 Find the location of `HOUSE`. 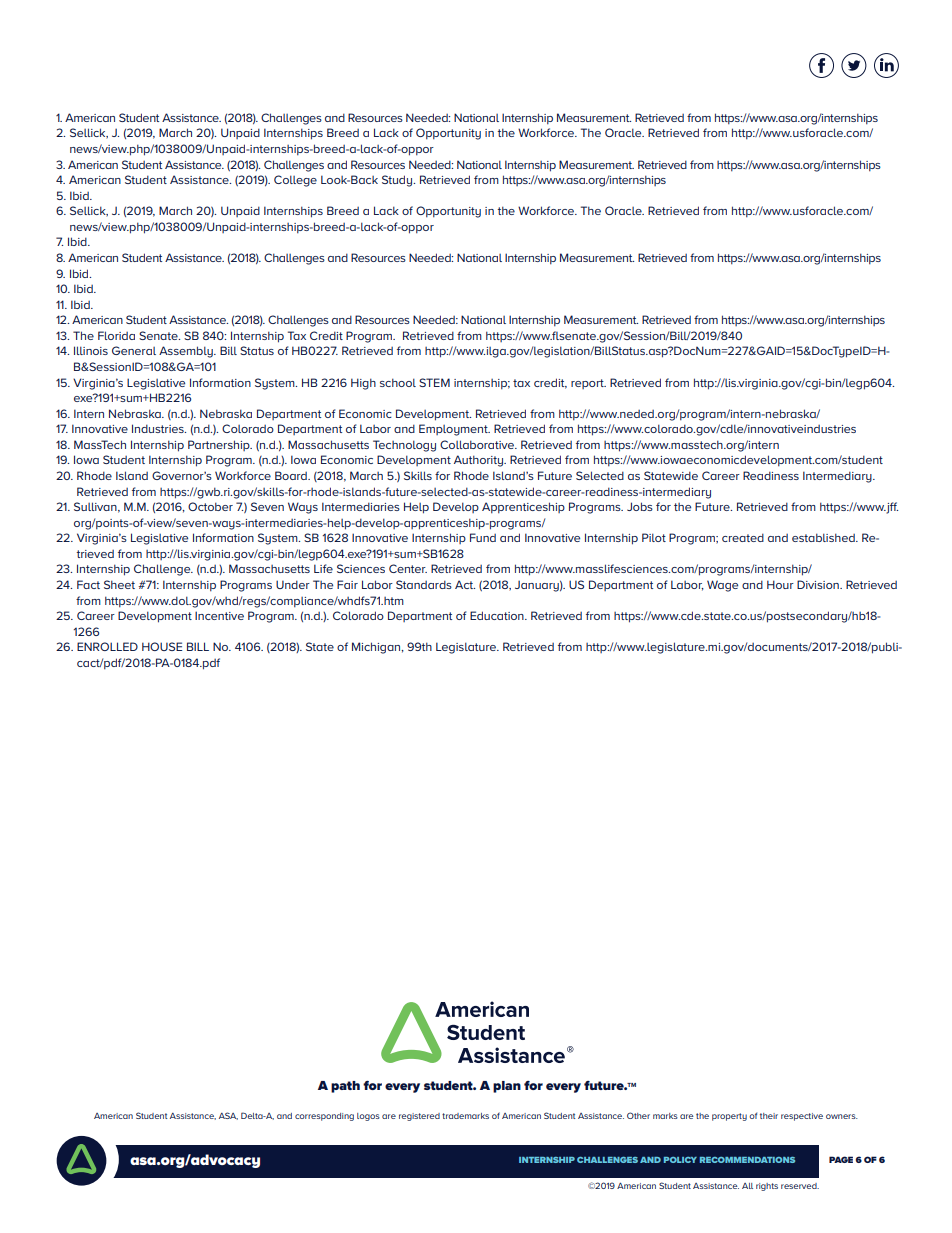

HOUSE is located at coordinates (162, 646).
